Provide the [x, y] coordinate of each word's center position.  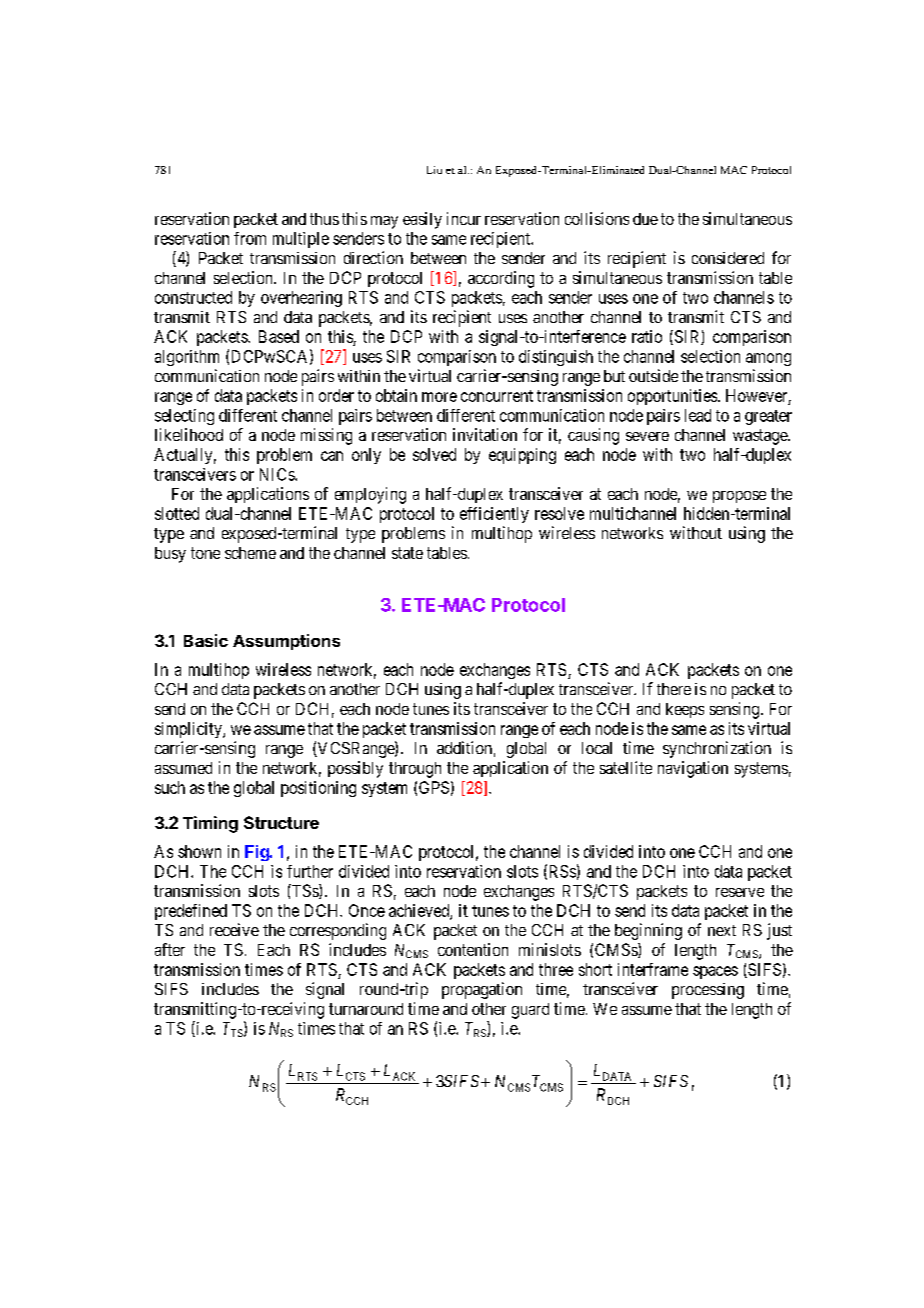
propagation [482, 990]
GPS [434, 787]
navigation [693, 769]
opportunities [673, 397]
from [250, 238]
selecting [184, 417]
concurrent [497, 396]
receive [234, 929]
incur [464, 218]
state [407, 553]
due [645, 219]
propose [739, 497]
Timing [210, 824]
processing [708, 991]
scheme [250, 553]
